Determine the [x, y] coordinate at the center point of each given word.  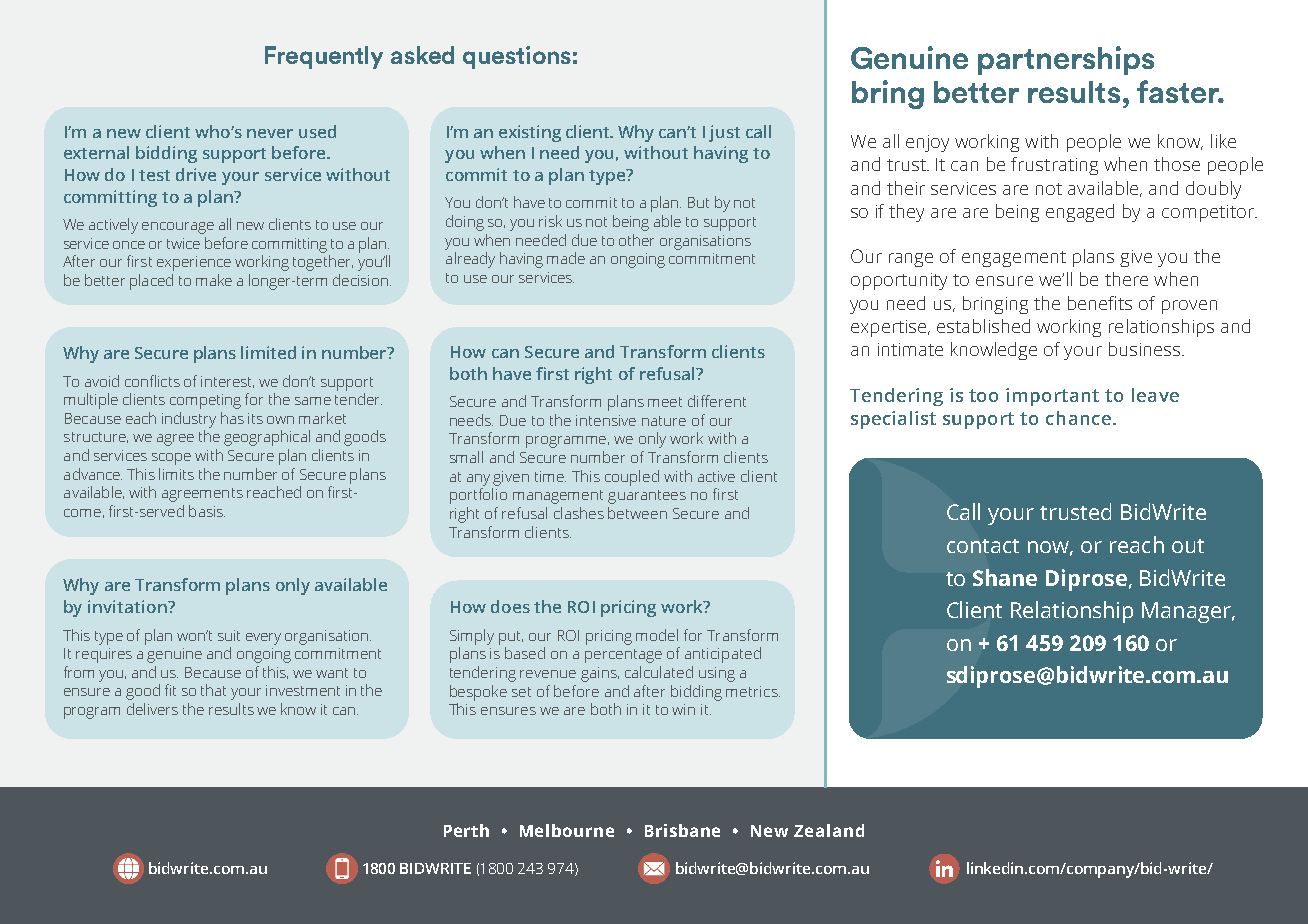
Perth [466, 830]
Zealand [829, 830]
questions [517, 57]
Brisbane [682, 830]
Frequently [324, 57]
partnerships [1066, 60]
